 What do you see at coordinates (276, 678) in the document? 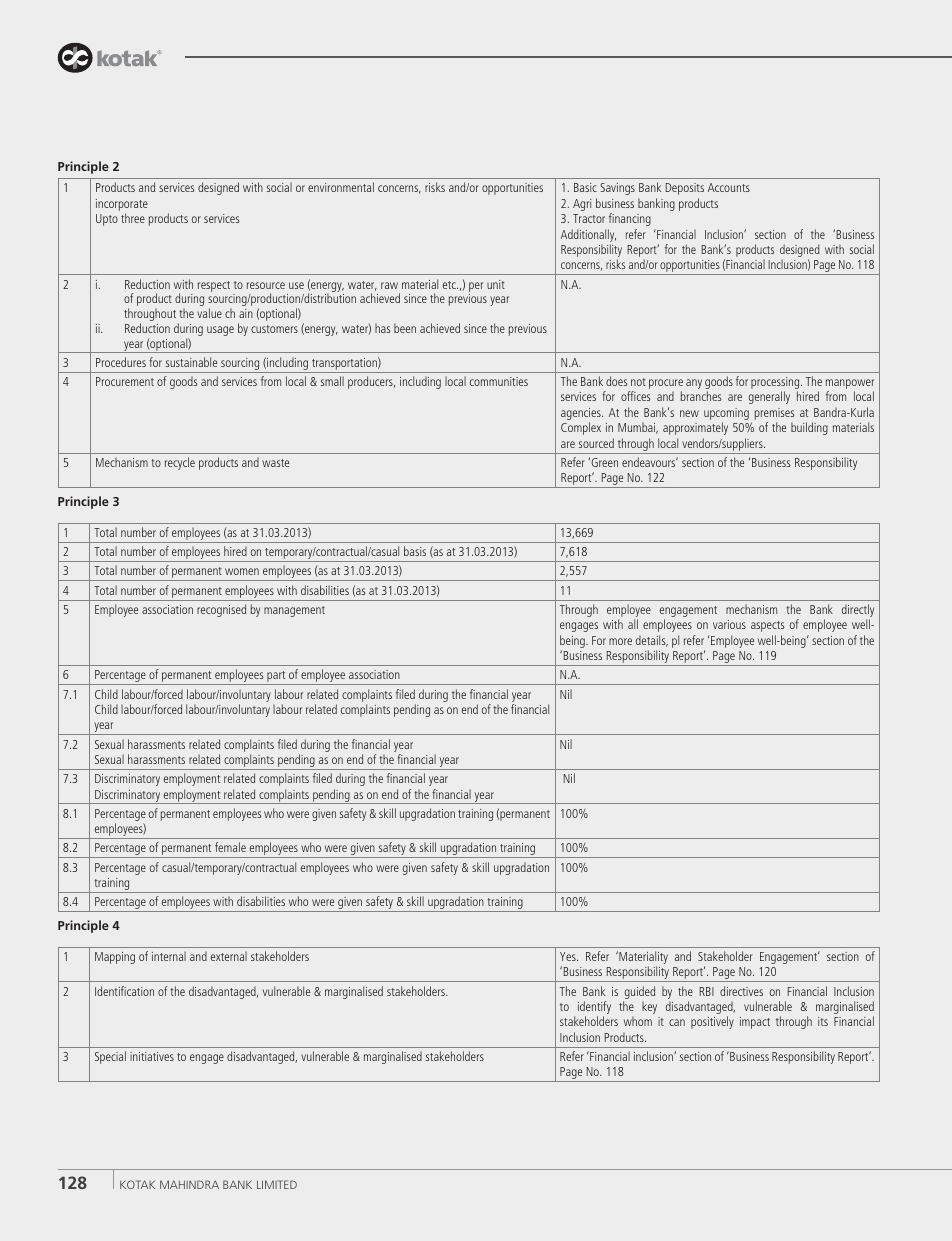
I see `part` at bounding box center [276, 678].
